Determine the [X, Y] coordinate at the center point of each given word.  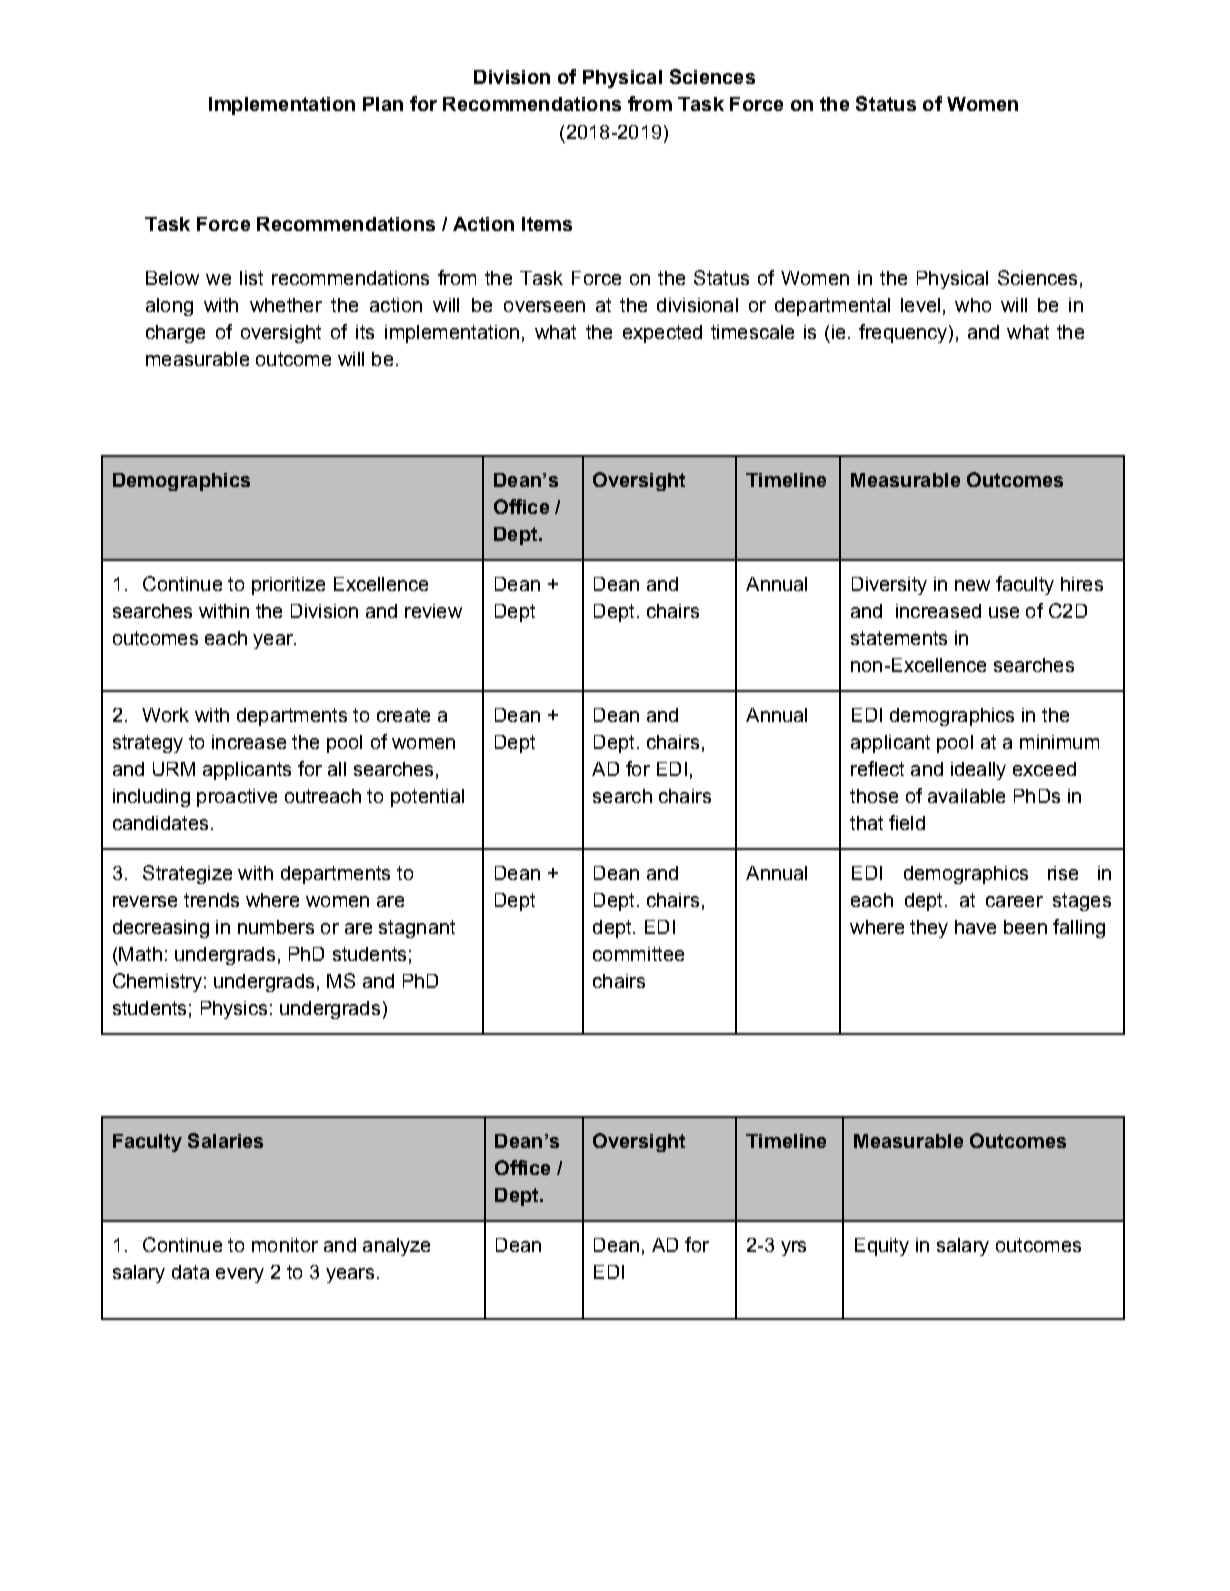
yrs [793, 1248]
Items [547, 224]
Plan [383, 104]
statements [899, 638]
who [973, 305]
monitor [285, 1245]
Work [165, 715]
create [403, 715]
